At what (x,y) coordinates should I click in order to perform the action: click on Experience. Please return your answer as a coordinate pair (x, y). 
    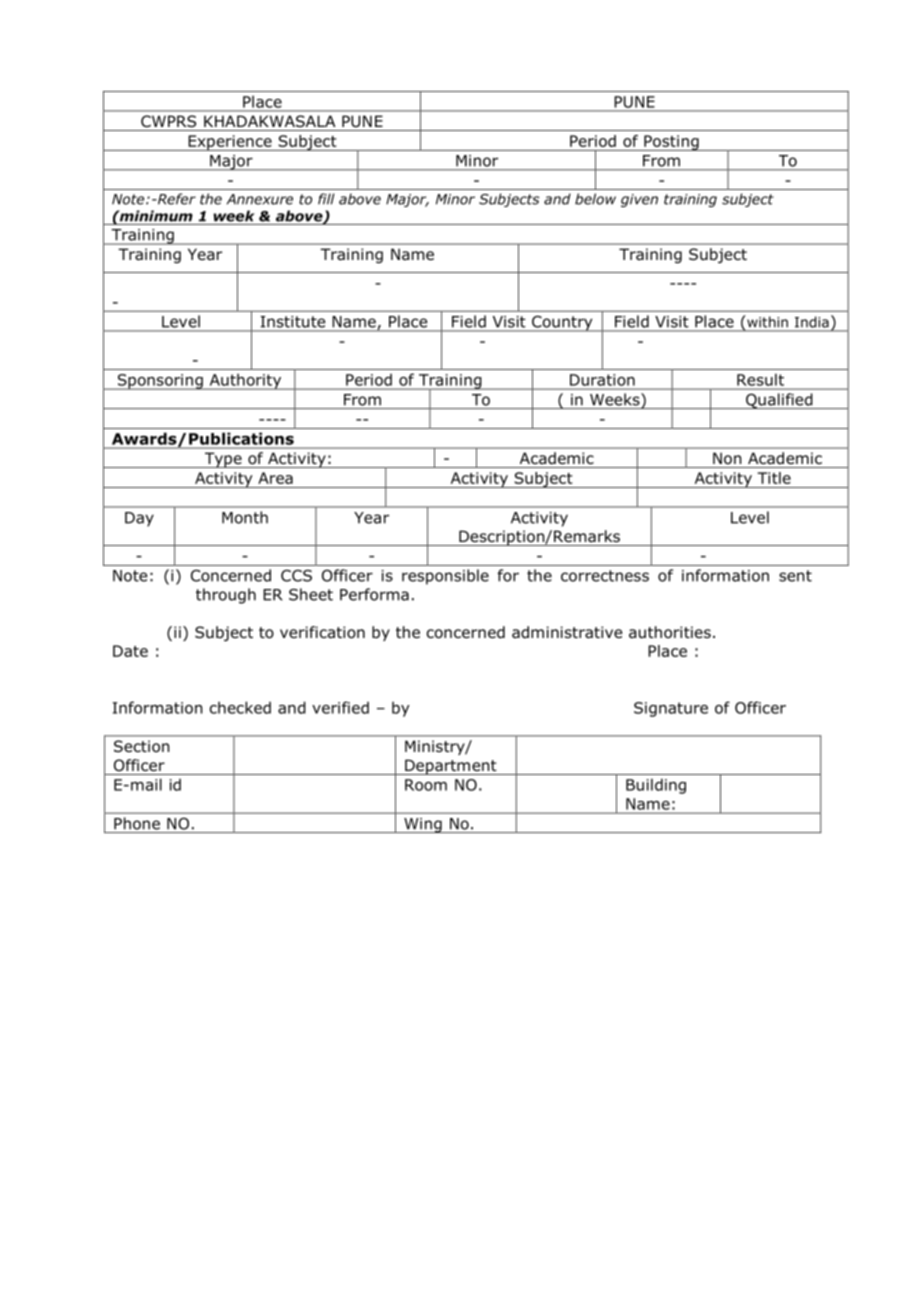
    Looking at the image, I should click on (230, 143).
